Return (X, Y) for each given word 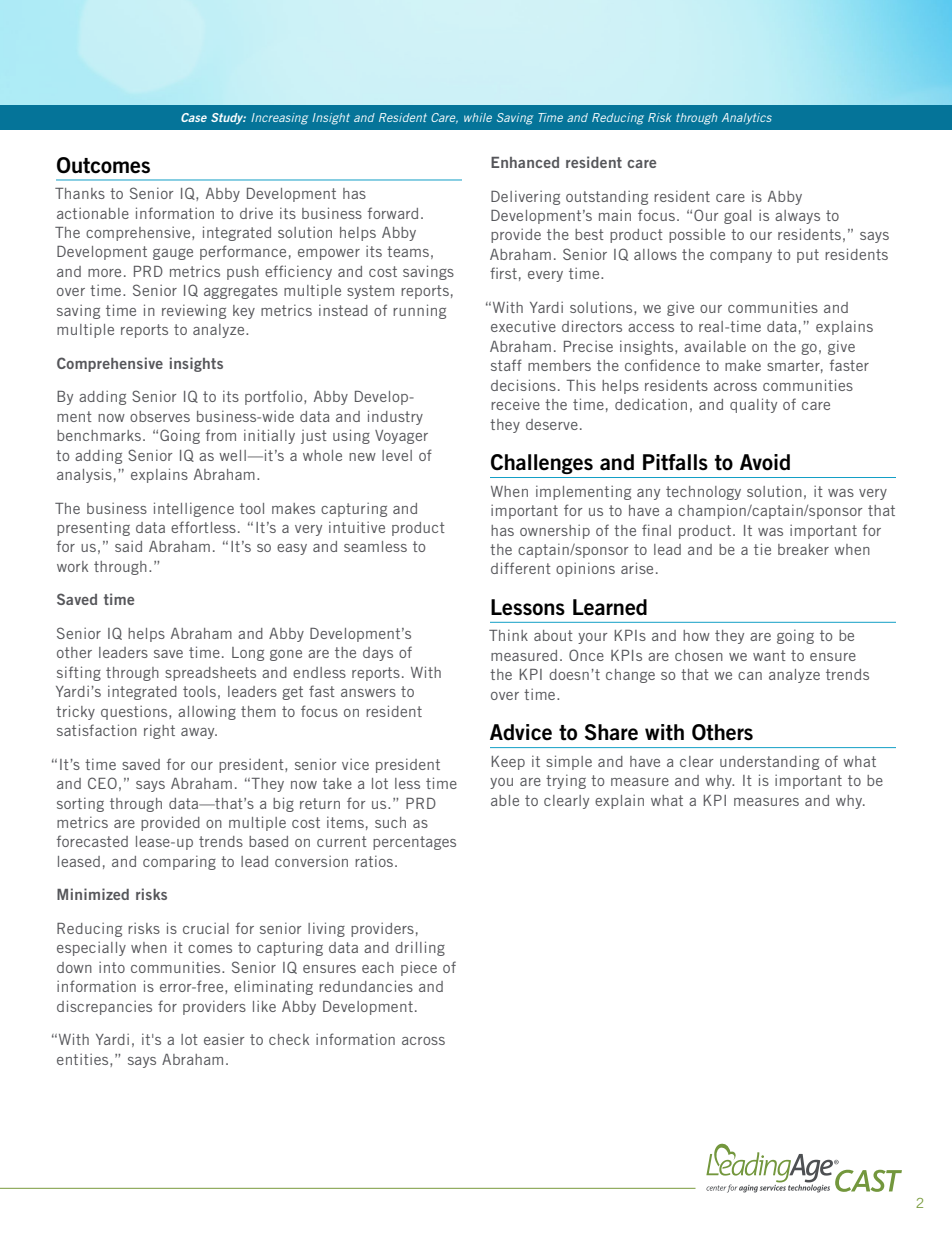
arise (637, 568)
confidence (662, 365)
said (128, 546)
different (521, 568)
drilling (420, 948)
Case (194, 117)
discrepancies (104, 1007)
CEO (102, 783)
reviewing (194, 311)
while (478, 117)
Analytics (747, 119)
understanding (769, 762)
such (390, 822)
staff (506, 365)
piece (419, 968)
